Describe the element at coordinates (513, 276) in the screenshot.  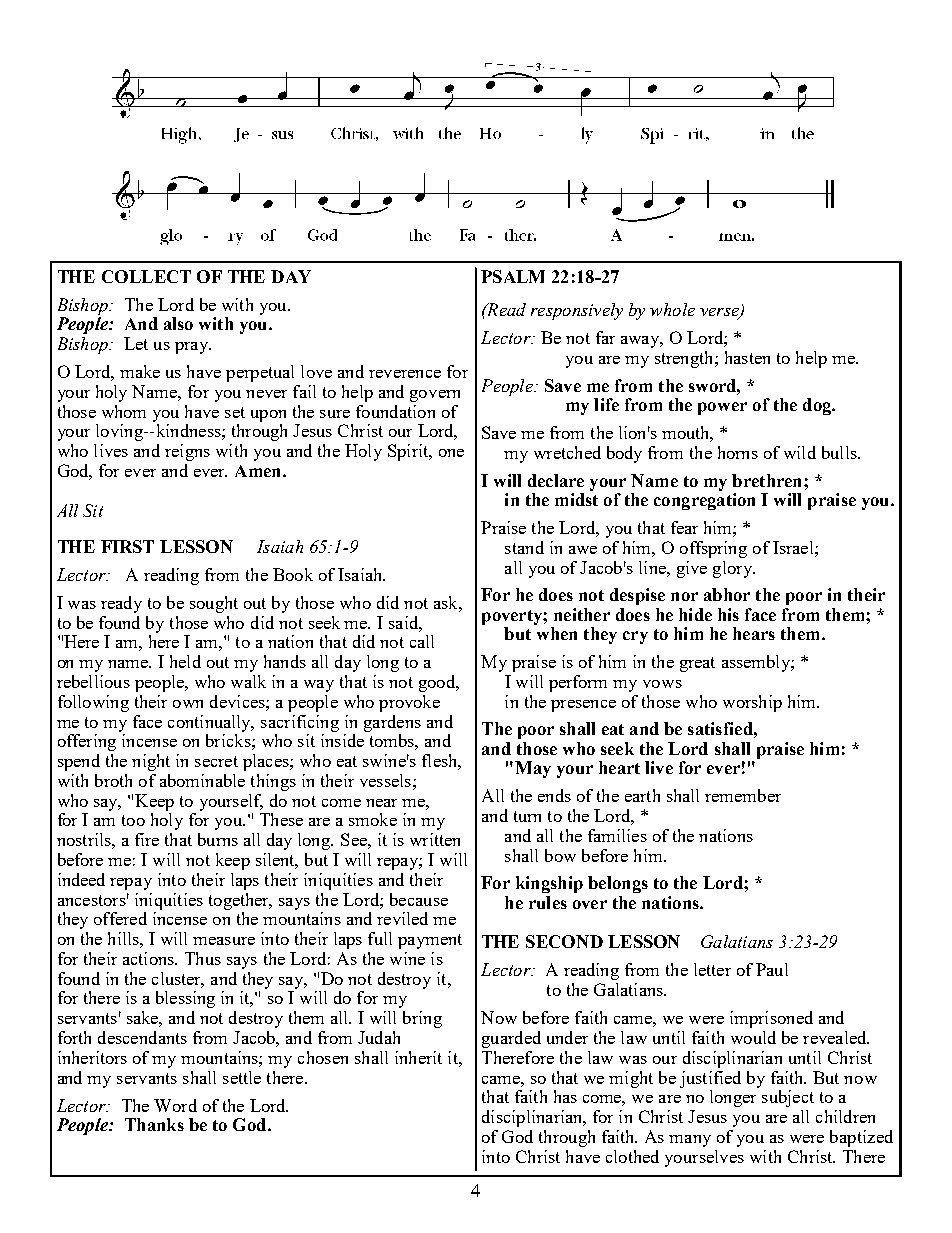
I see `PSALM` at that location.
